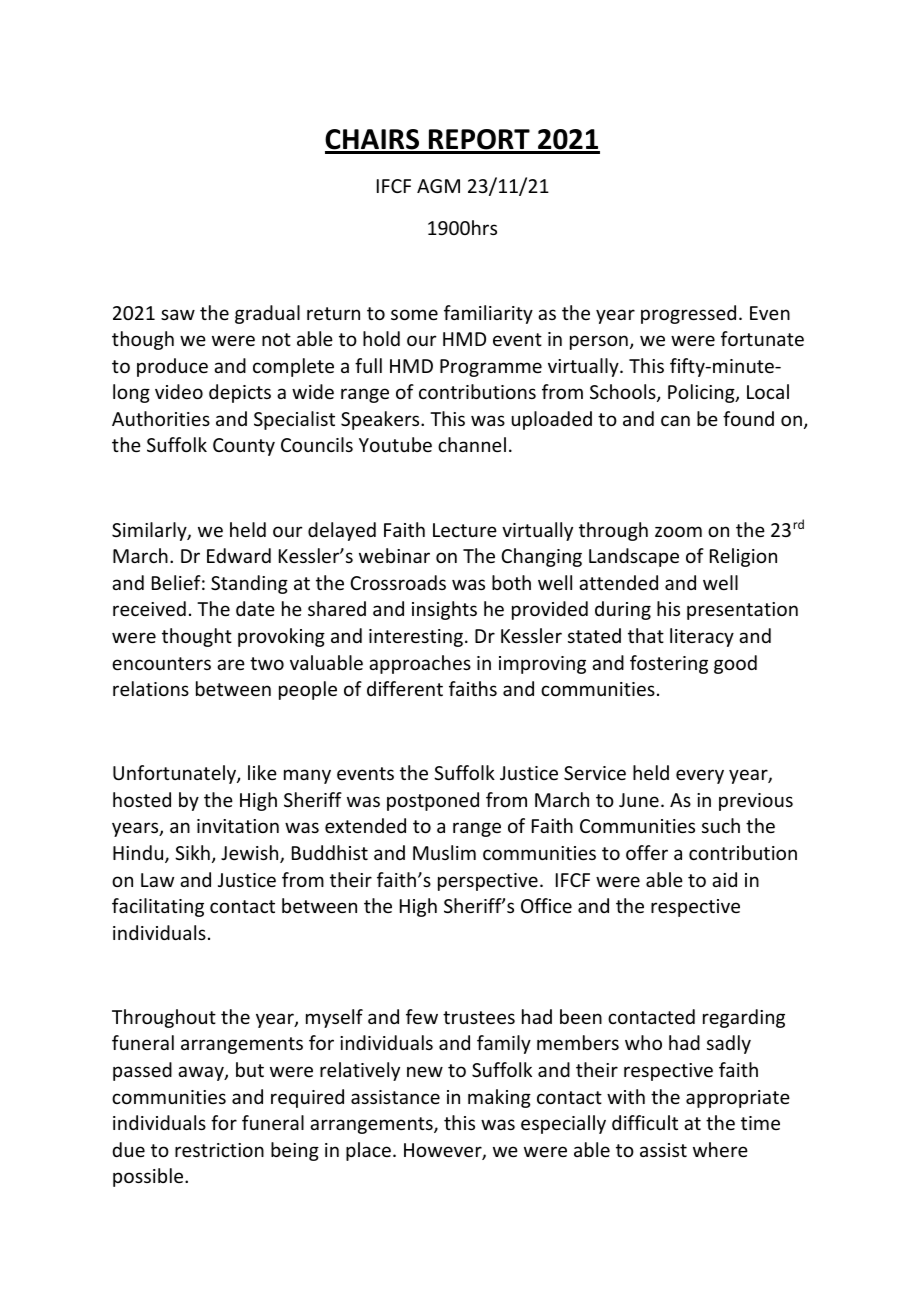 The image size is (924, 1308). I want to click on Lecture, so click(465, 530).
